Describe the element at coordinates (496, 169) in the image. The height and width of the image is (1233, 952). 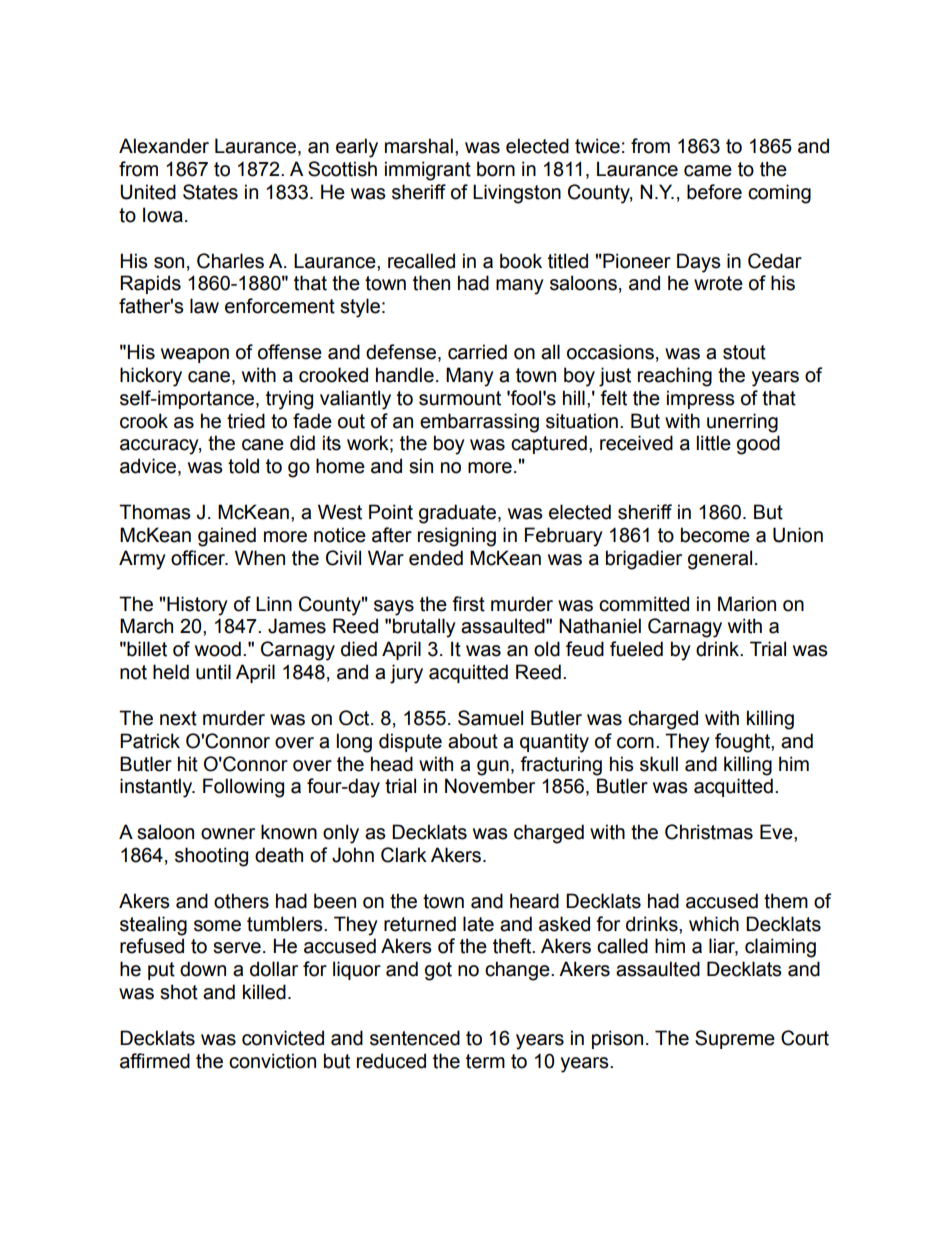
I see `born` at that location.
